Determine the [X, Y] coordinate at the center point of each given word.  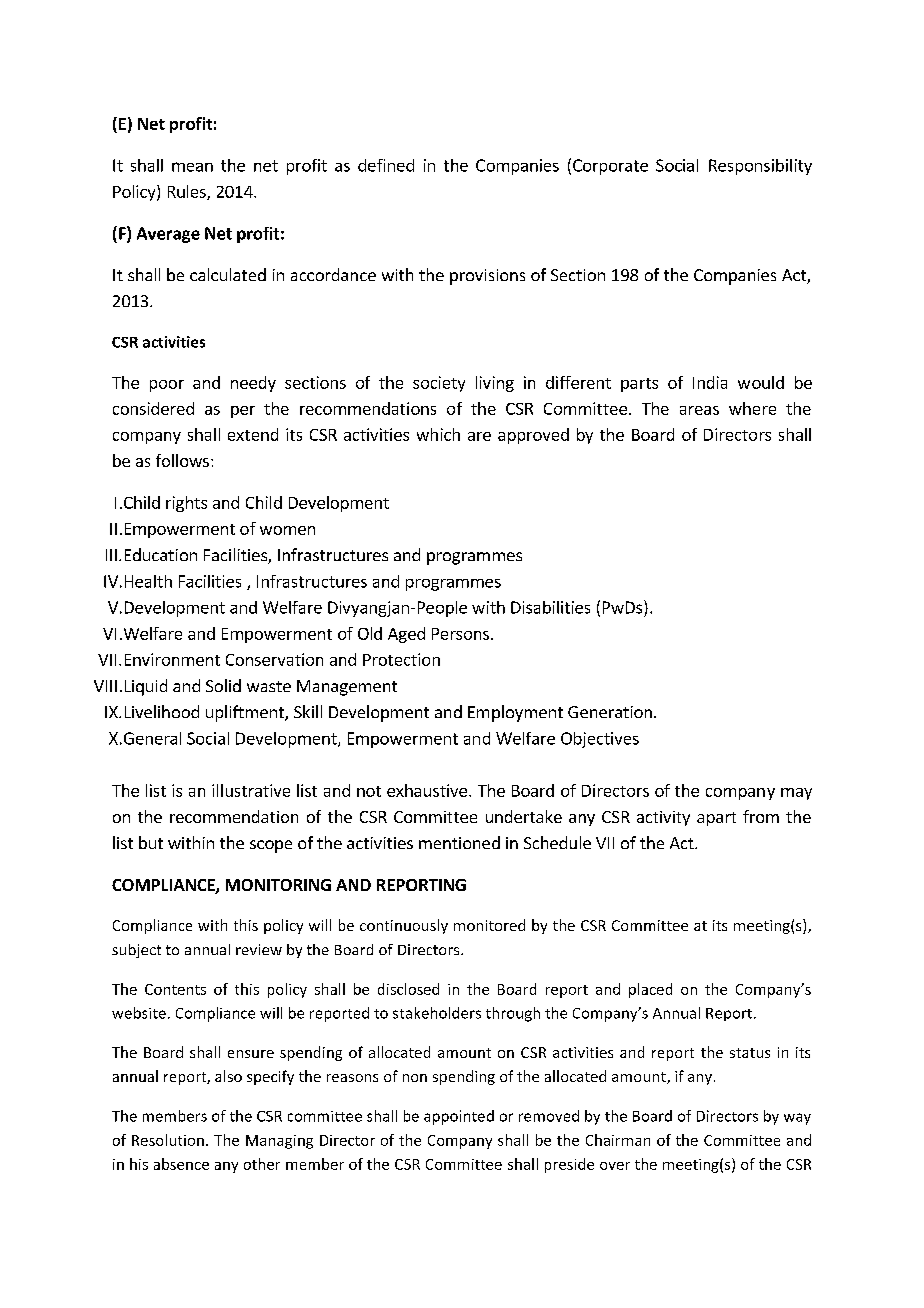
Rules [188, 192]
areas [699, 410]
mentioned [459, 842]
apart [716, 819]
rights [186, 504]
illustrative [251, 790]
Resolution [168, 1140]
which [438, 434]
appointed [459, 1117]
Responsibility [760, 167]
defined [386, 165]
